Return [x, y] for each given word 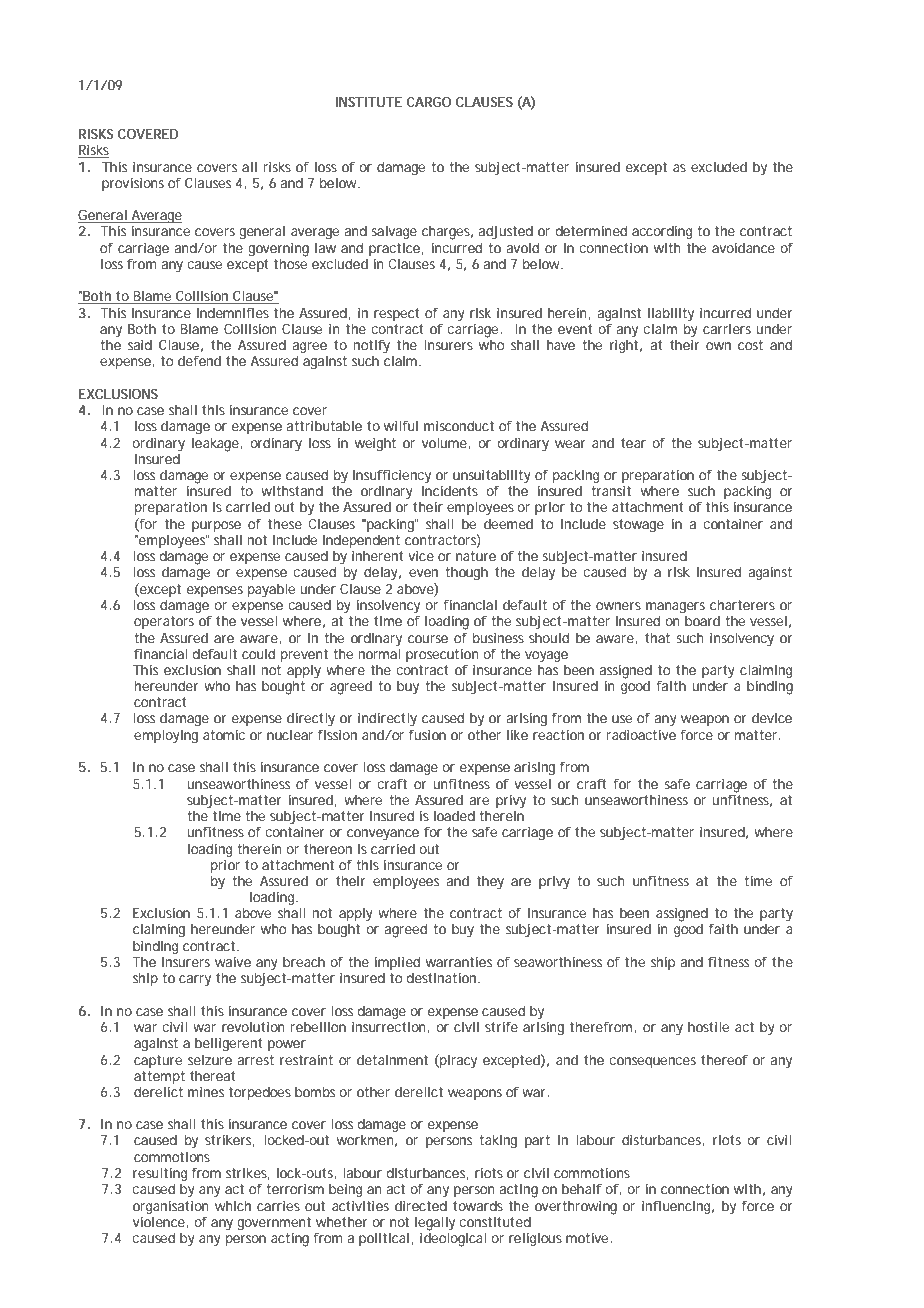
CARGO [428, 102]
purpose [216, 526]
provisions [133, 184]
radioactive [641, 735]
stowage [638, 526]
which [233, 1206]
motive [588, 1238]
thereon [328, 849]
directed [421, 1206]
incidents [450, 491]
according [662, 233]
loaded [454, 816]
